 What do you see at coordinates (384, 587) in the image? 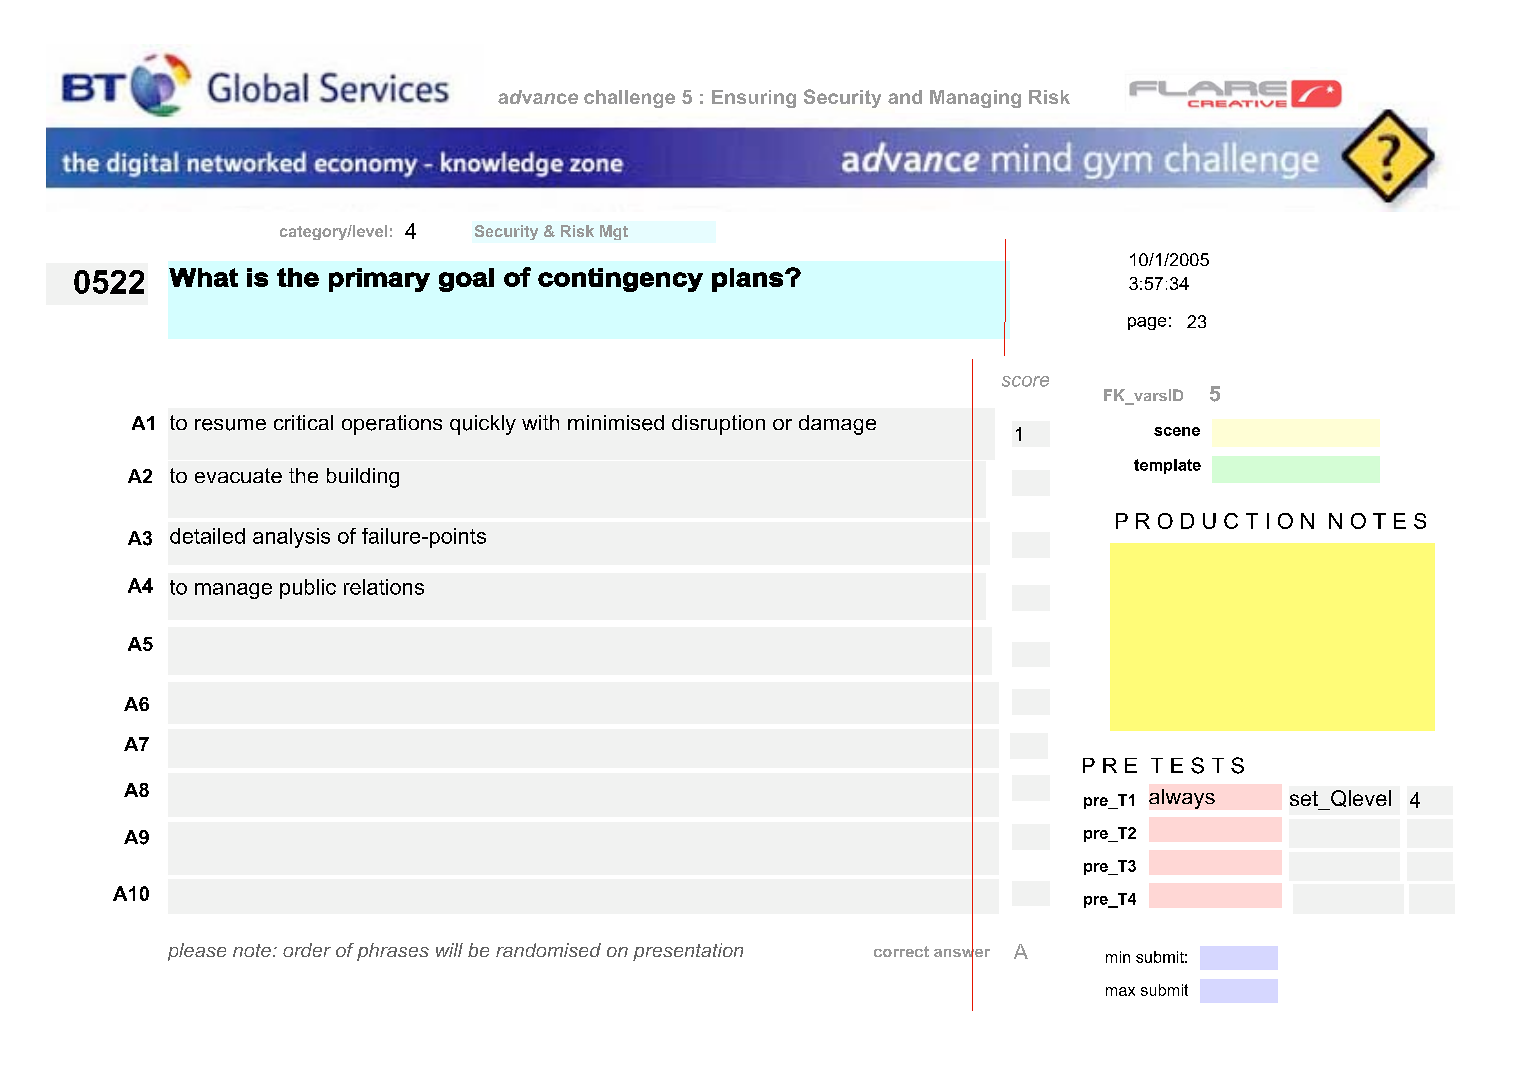
I see `relations` at bounding box center [384, 587].
